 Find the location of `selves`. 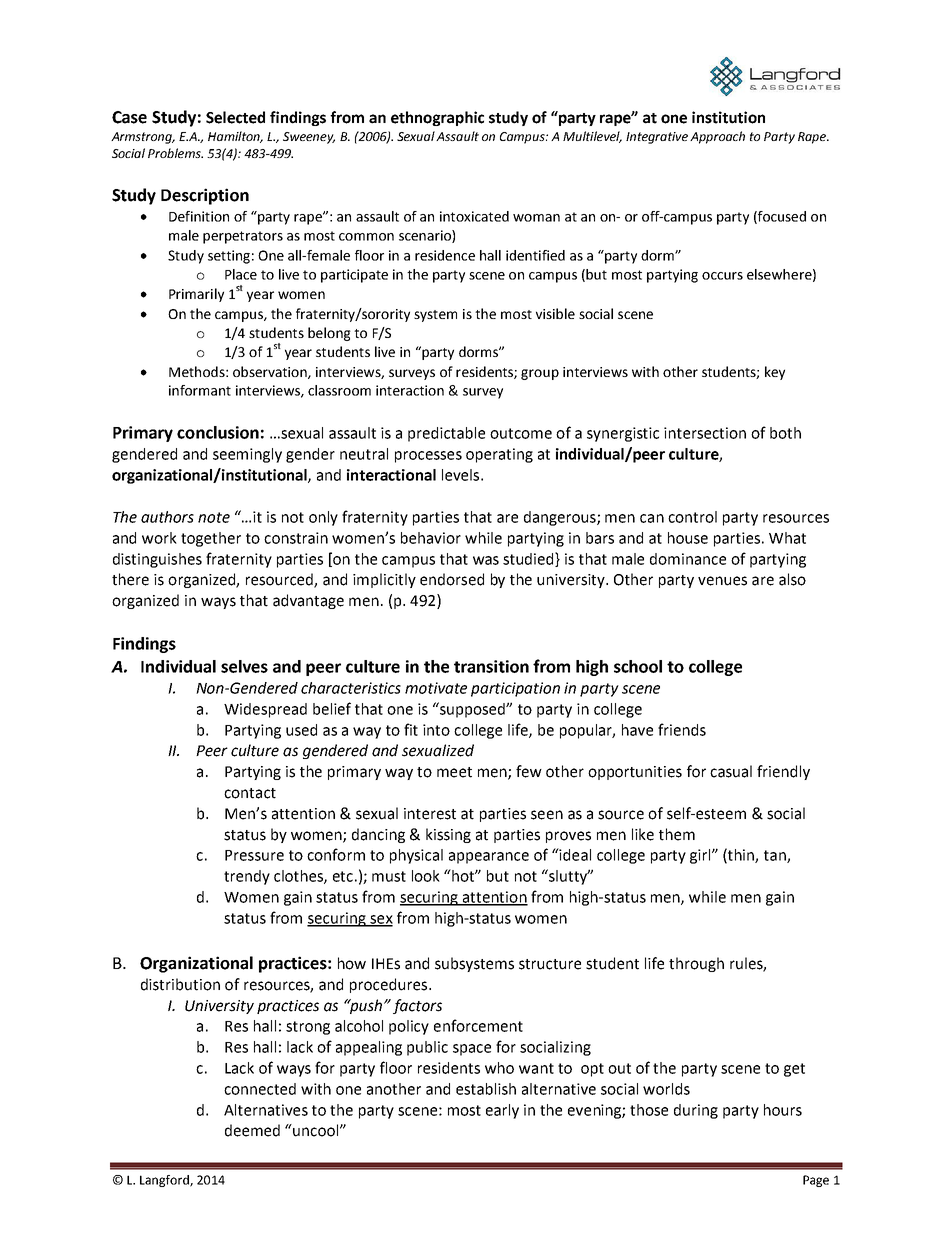

selves is located at coordinates (244, 666).
